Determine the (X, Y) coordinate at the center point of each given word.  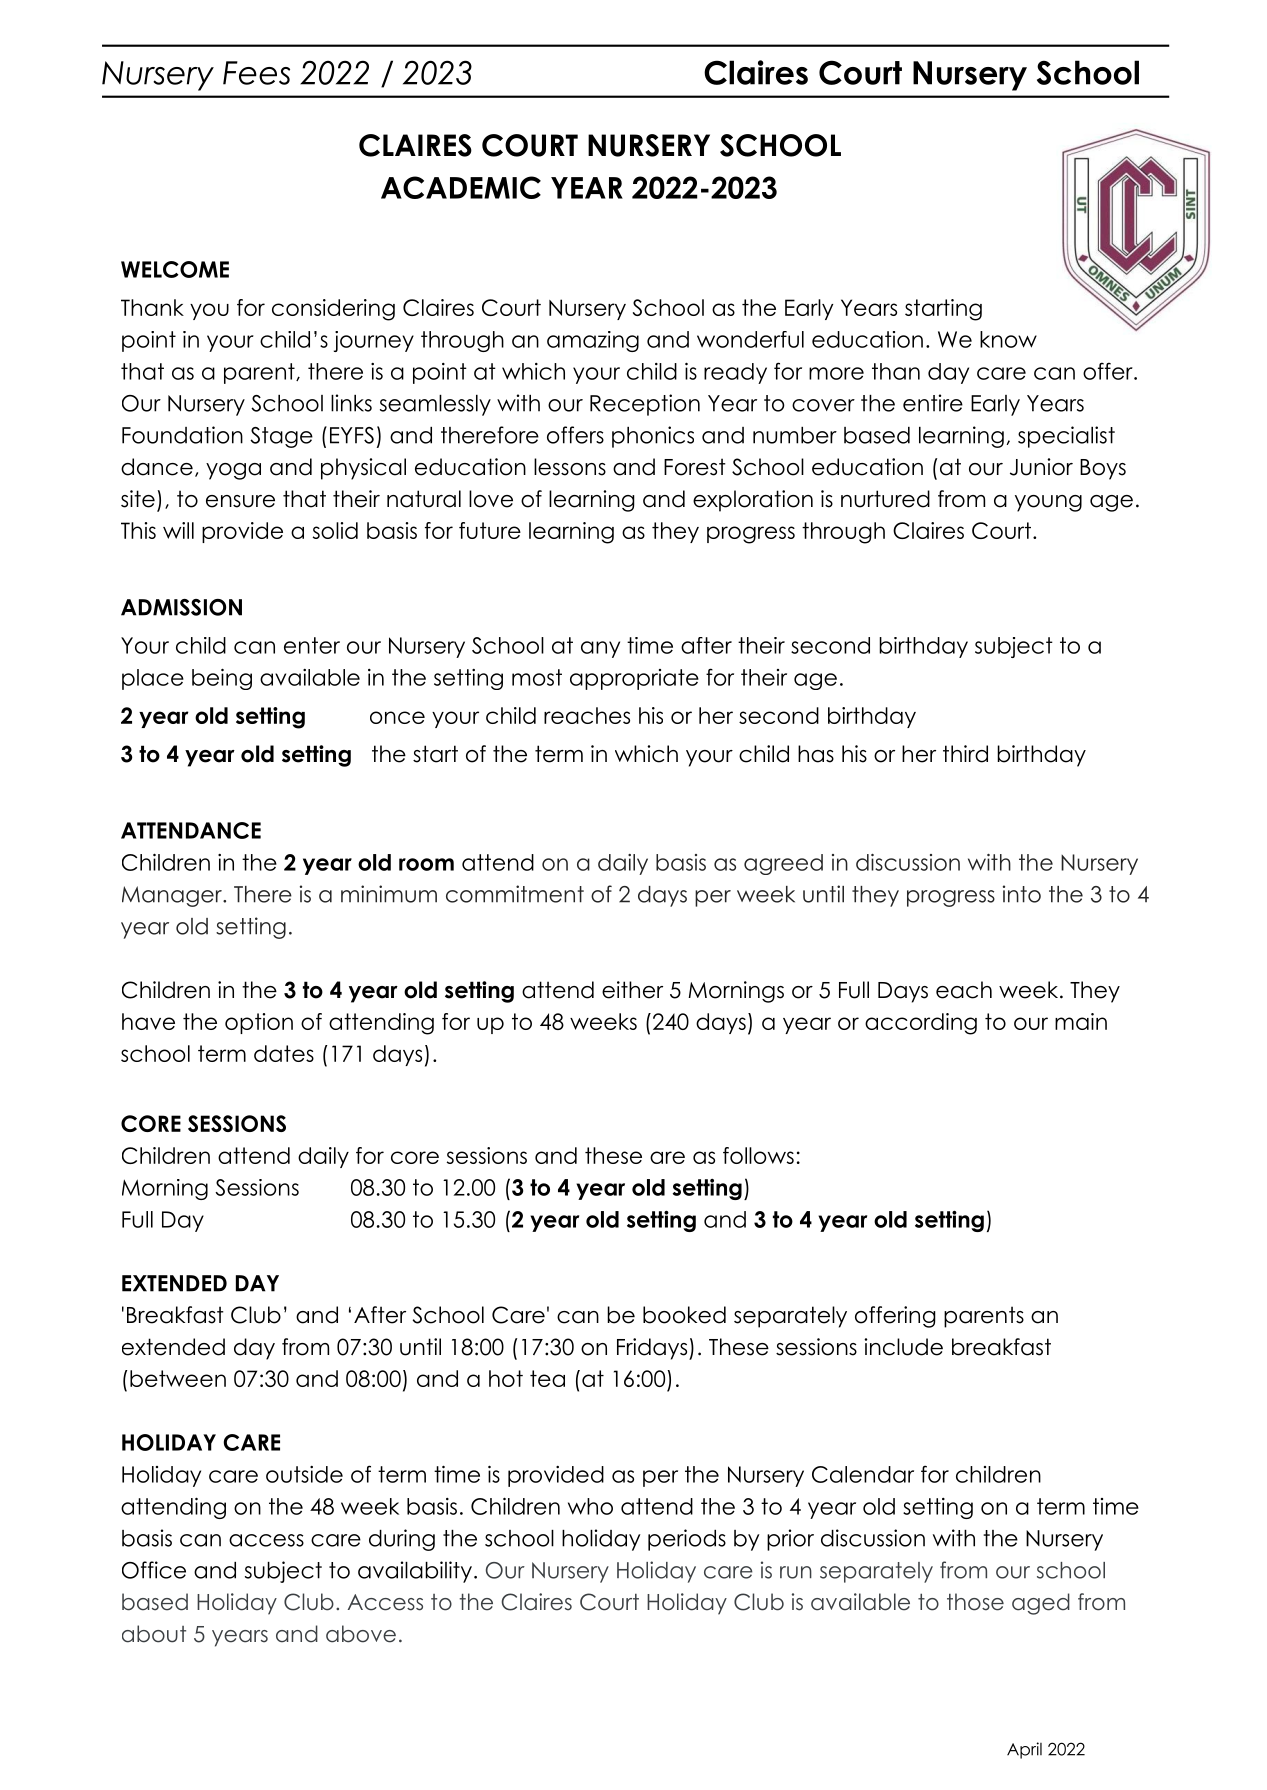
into (1022, 894)
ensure (240, 501)
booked (684, 1315)
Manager (173, 896)
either (632, 990)
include (903, 1347)
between (178, 1378)
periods (687, 1540)
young (1048, 503)
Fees (256, 73)
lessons (570, 467)
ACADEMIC (461, 187)
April (1024, 1750)
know (1008, 339)
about (154, 1634)
